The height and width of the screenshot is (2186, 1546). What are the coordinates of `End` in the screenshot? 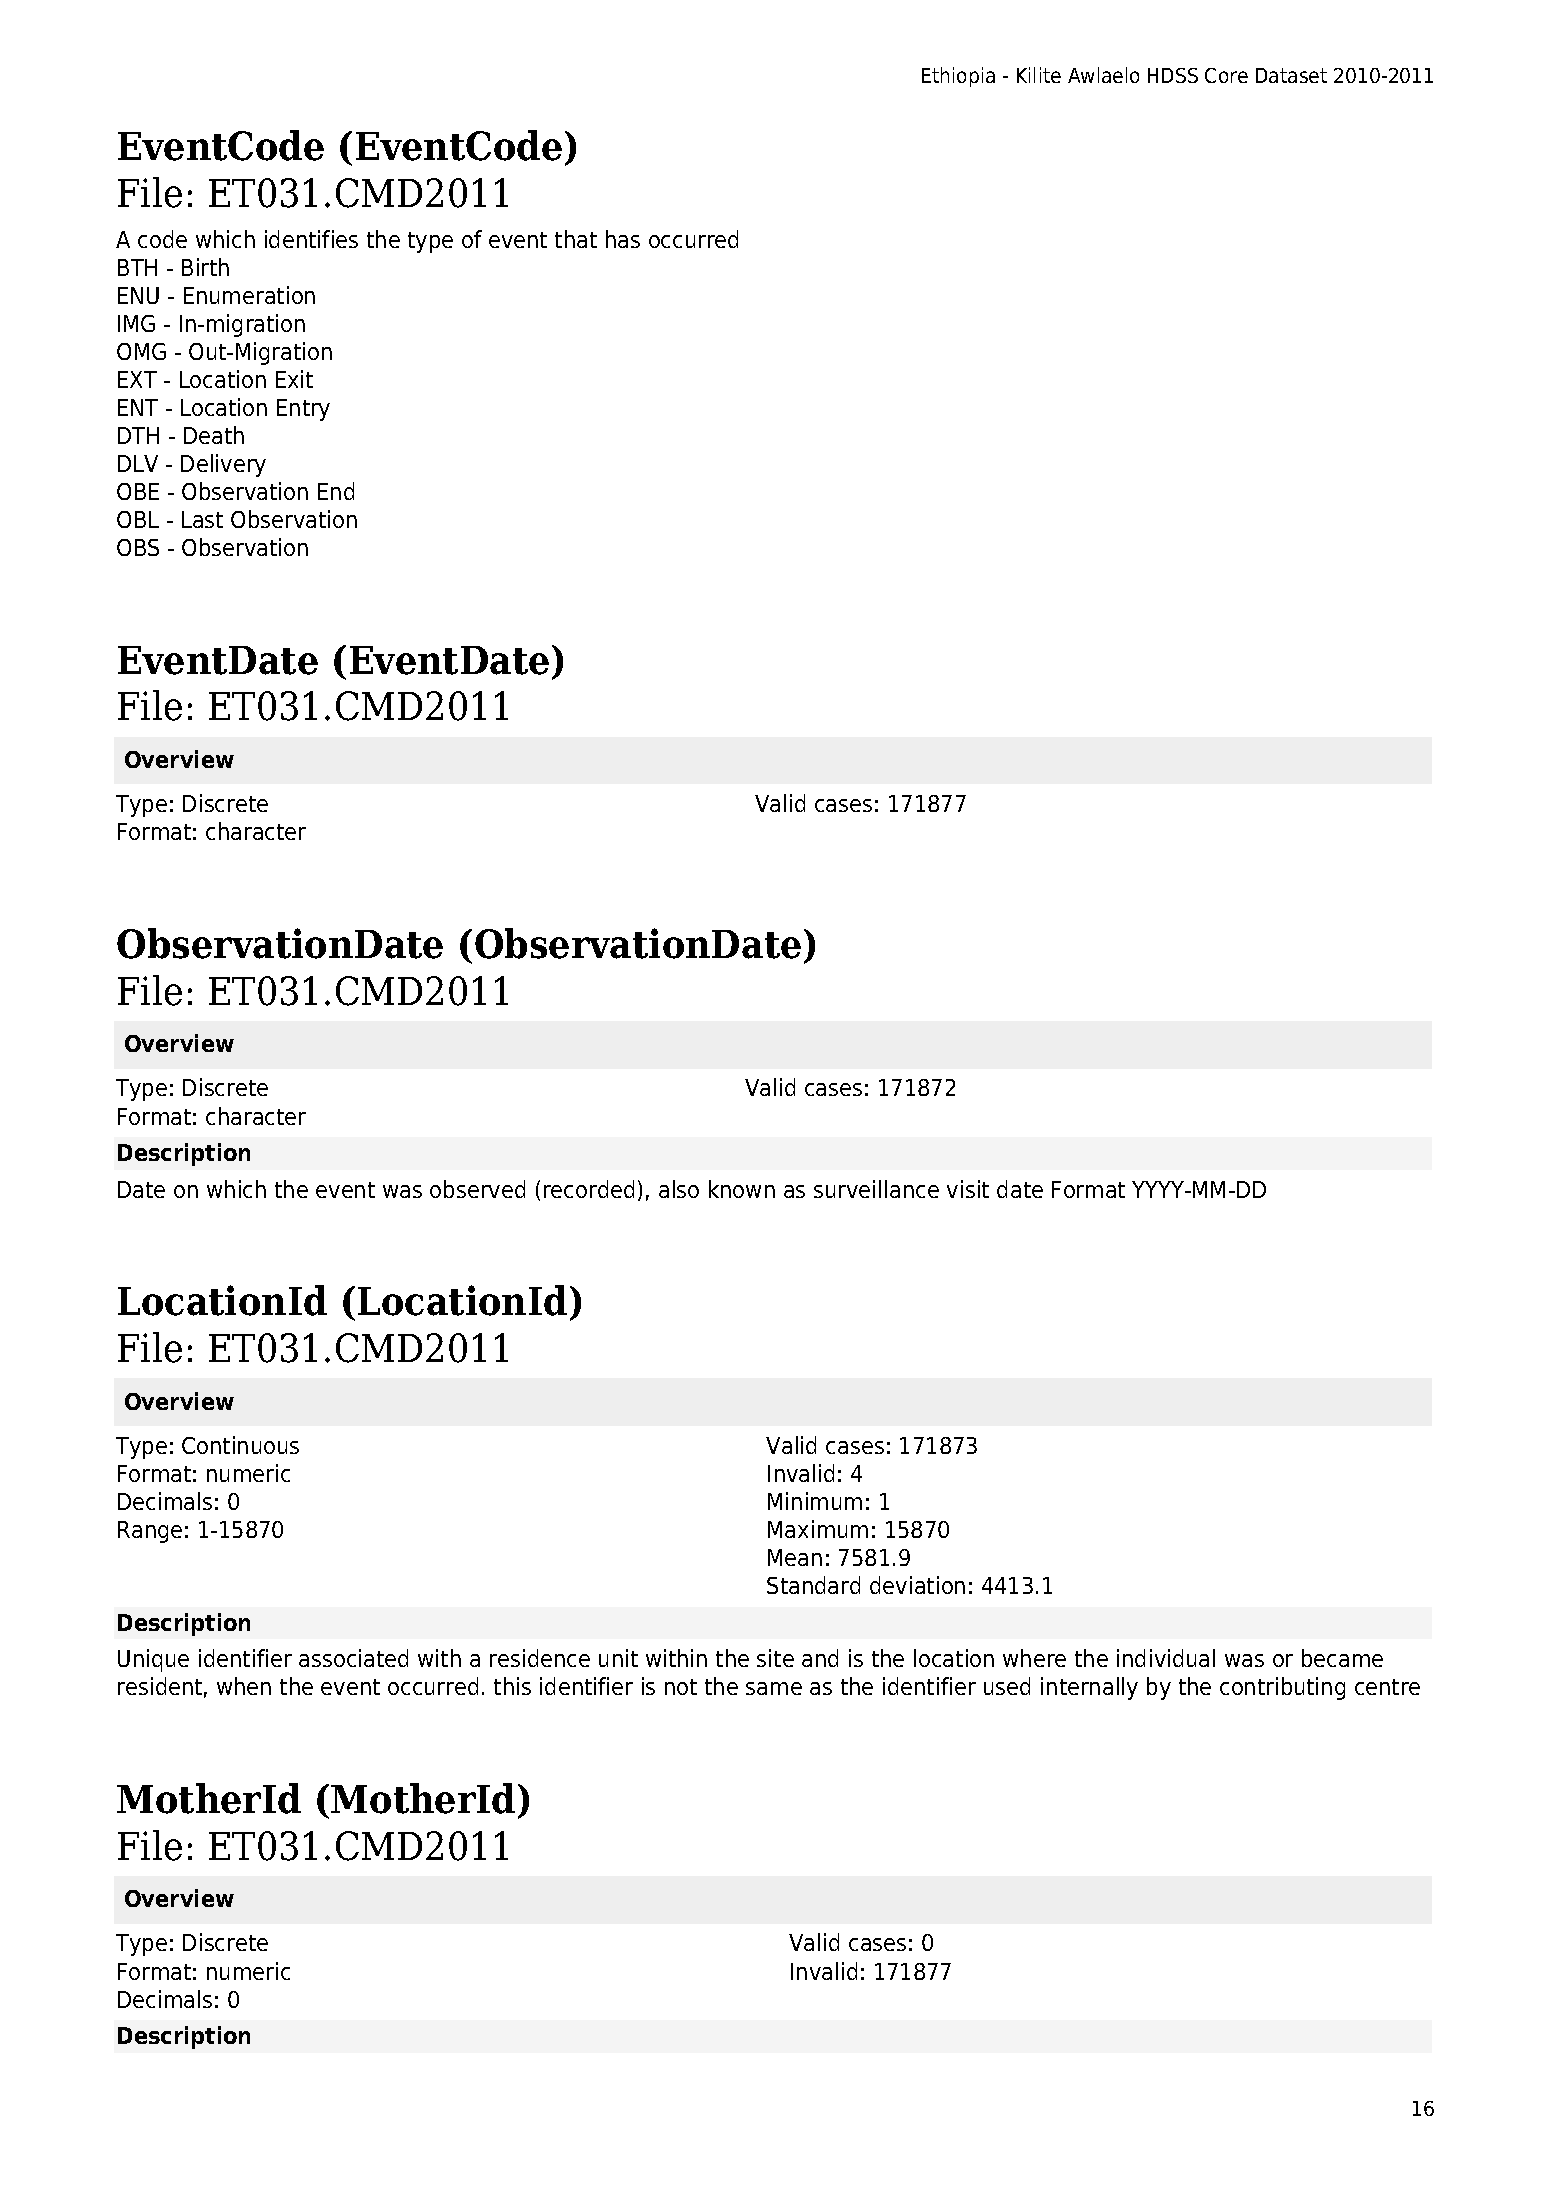 It's located at (336, 491).
